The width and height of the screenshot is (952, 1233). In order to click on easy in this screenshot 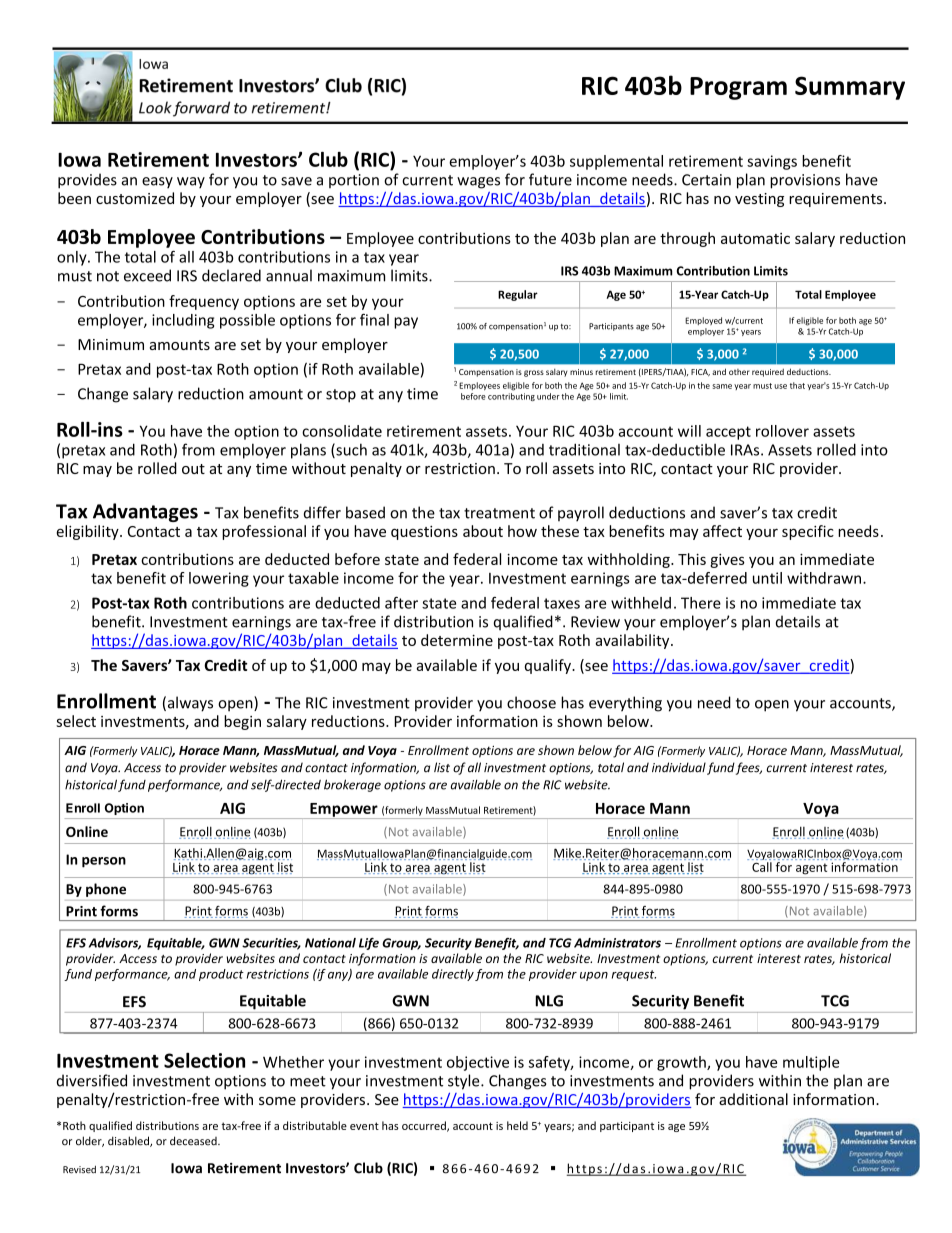, I will do `click(157, 183)`.
